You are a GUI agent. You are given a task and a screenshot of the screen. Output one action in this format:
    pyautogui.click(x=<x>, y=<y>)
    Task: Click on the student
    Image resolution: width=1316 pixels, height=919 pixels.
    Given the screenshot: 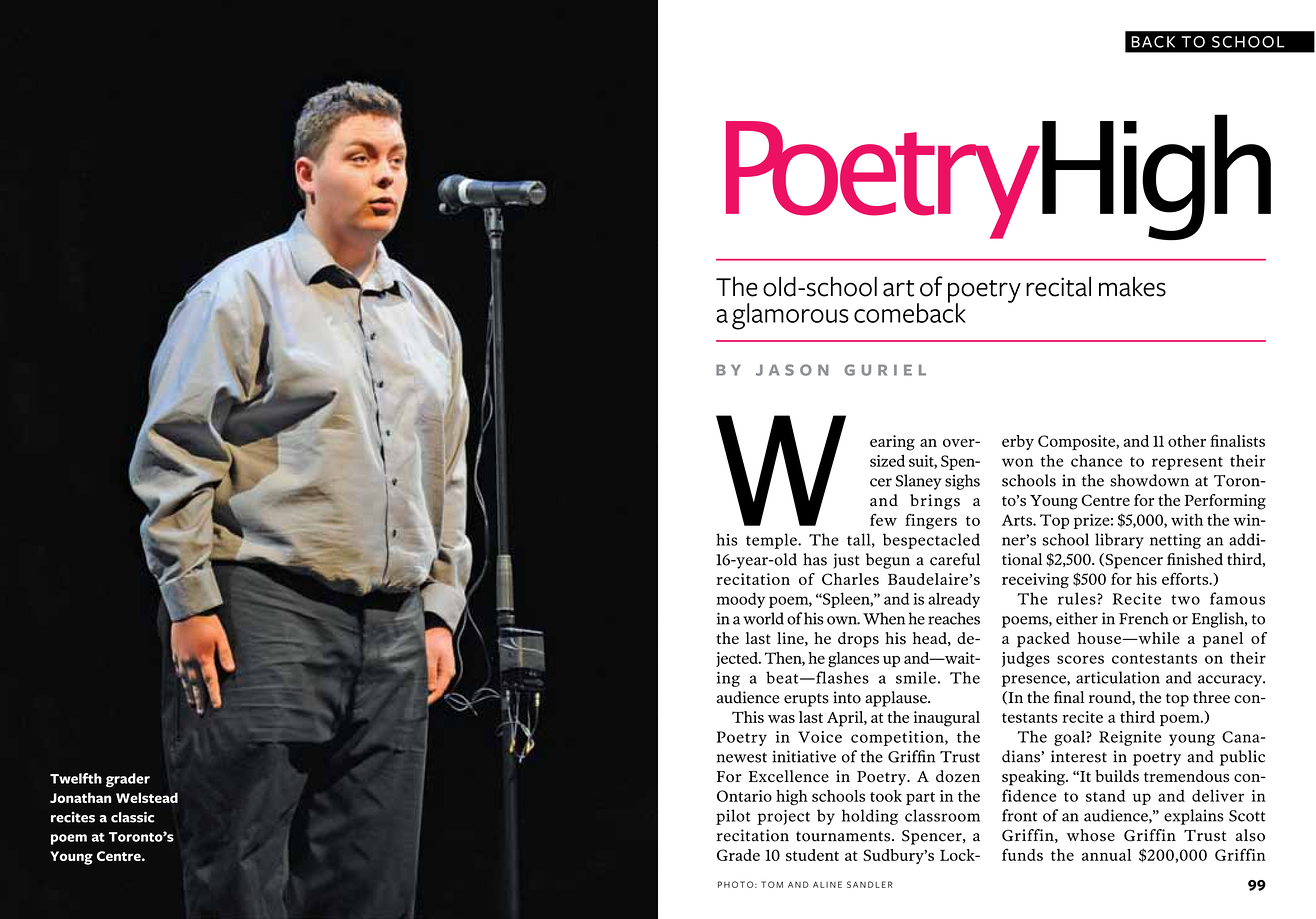 What is the action you would take?
    pyautogui.click(x=812, y=855)
